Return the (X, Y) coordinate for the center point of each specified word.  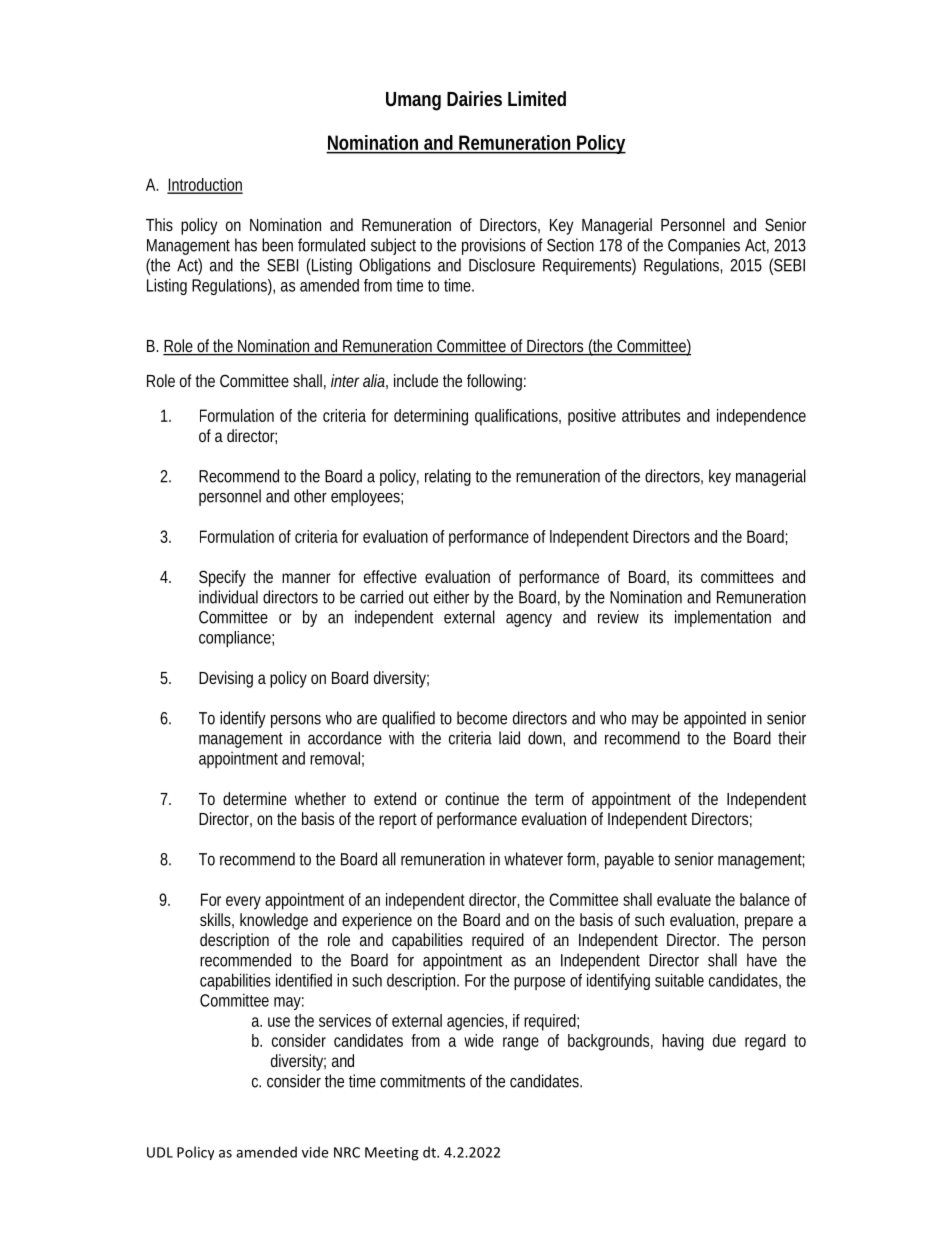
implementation (723, 618)
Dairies (474, 98)
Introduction (205, 185)
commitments (422, 1081)
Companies (704, 246)
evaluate (684, 899)
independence (761, 417)
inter (345, 380)
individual (228, 597)
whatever (533, 859)
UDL (160, 1152)
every (243, 903)
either (451, 597)
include (416, 380)
